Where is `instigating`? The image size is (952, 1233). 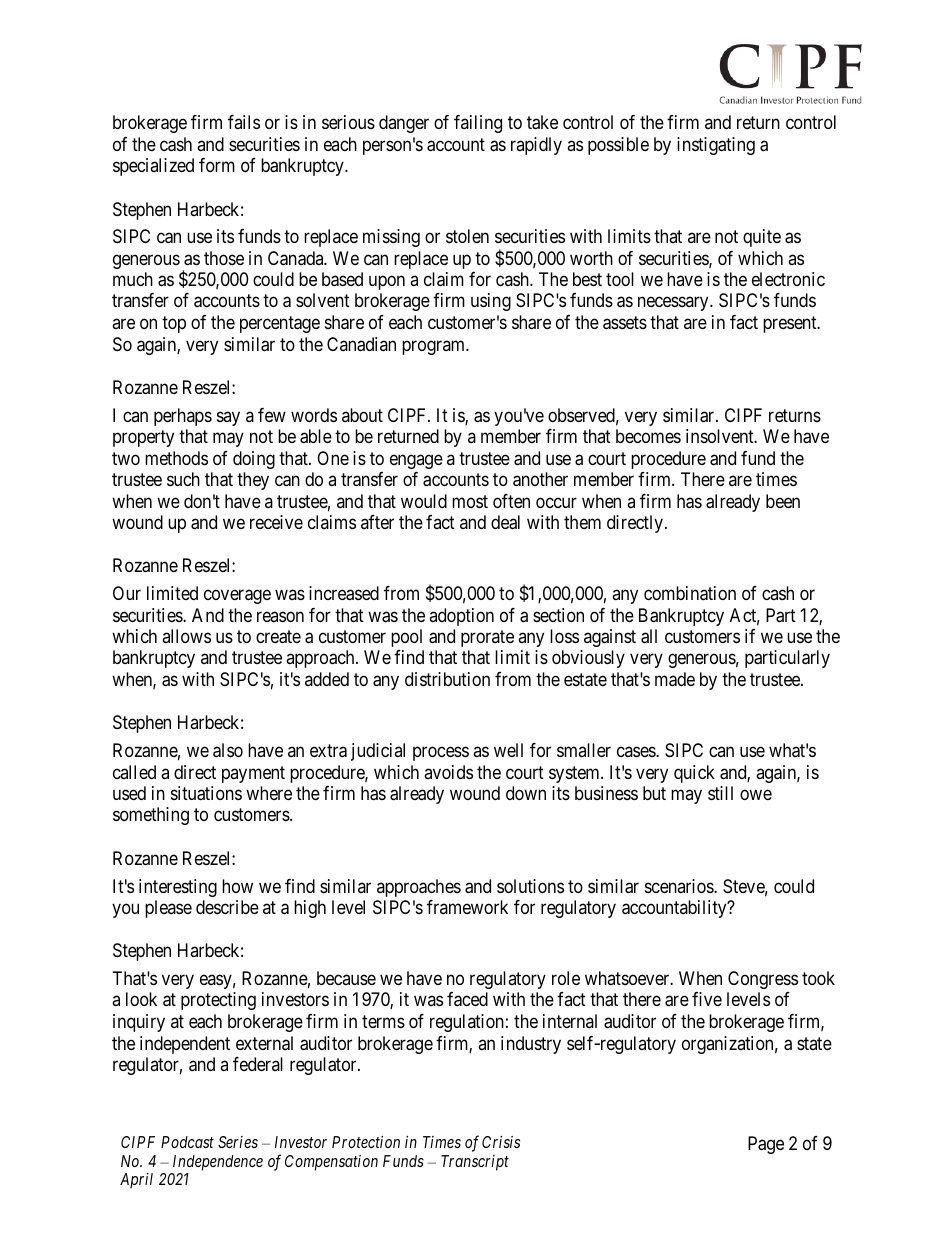 instigating is located at coordinates (716, 146).
